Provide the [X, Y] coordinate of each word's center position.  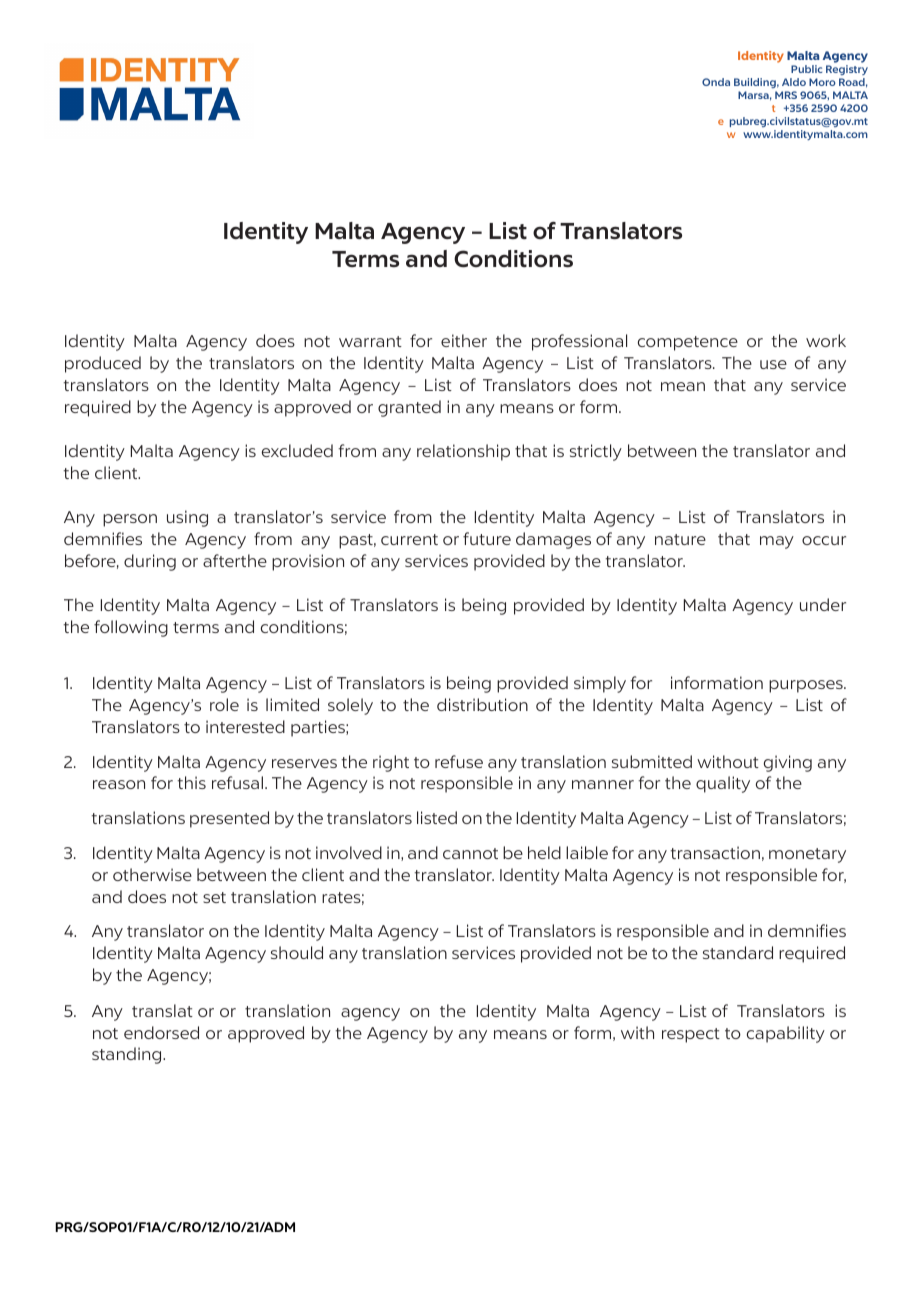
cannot [470, 853]
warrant [370, 341]
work [826, 340]
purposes [807, 686]
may [777, 542]
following [131, 628]
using [187, 518]
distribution [482, 704]
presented [229, 819]
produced [103, 364]
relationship [463, 452]
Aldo [794, 82]
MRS [786, 95]
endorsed [161, 1032]
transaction [715, 852]
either [464, 340]
